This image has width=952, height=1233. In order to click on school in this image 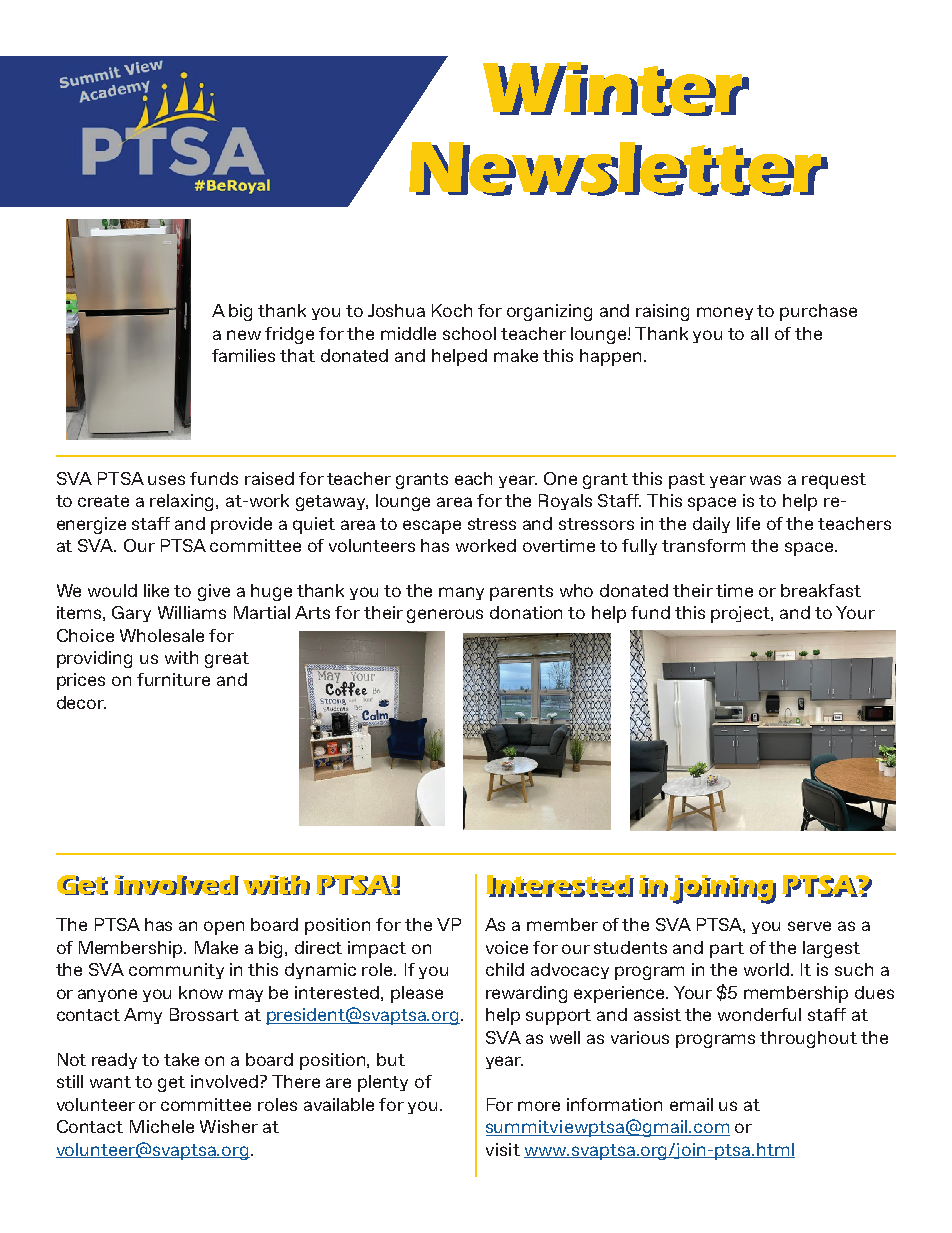, I will do `click(469, 333)`.
